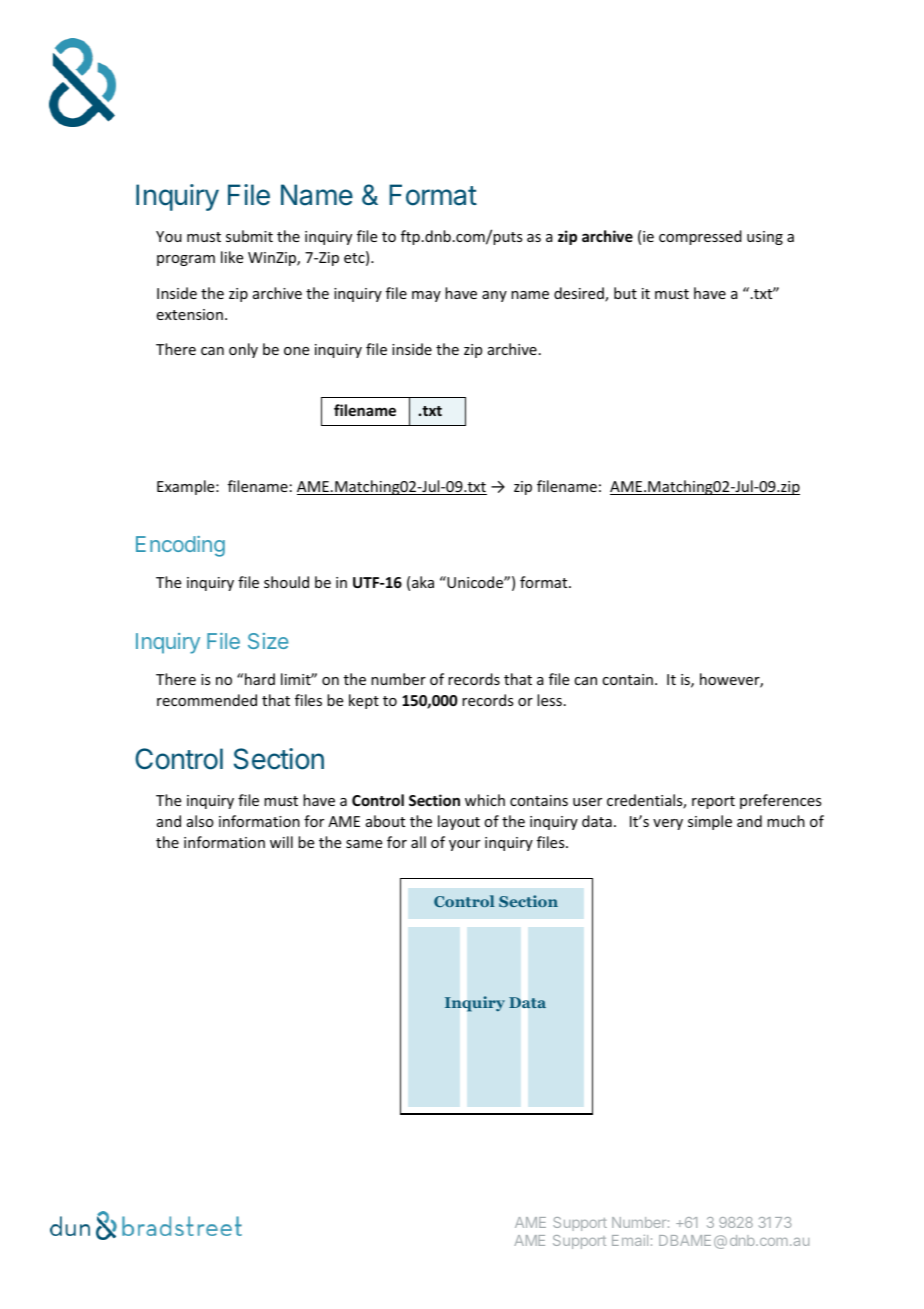  I want to click on Email, so click(630, 1240).
